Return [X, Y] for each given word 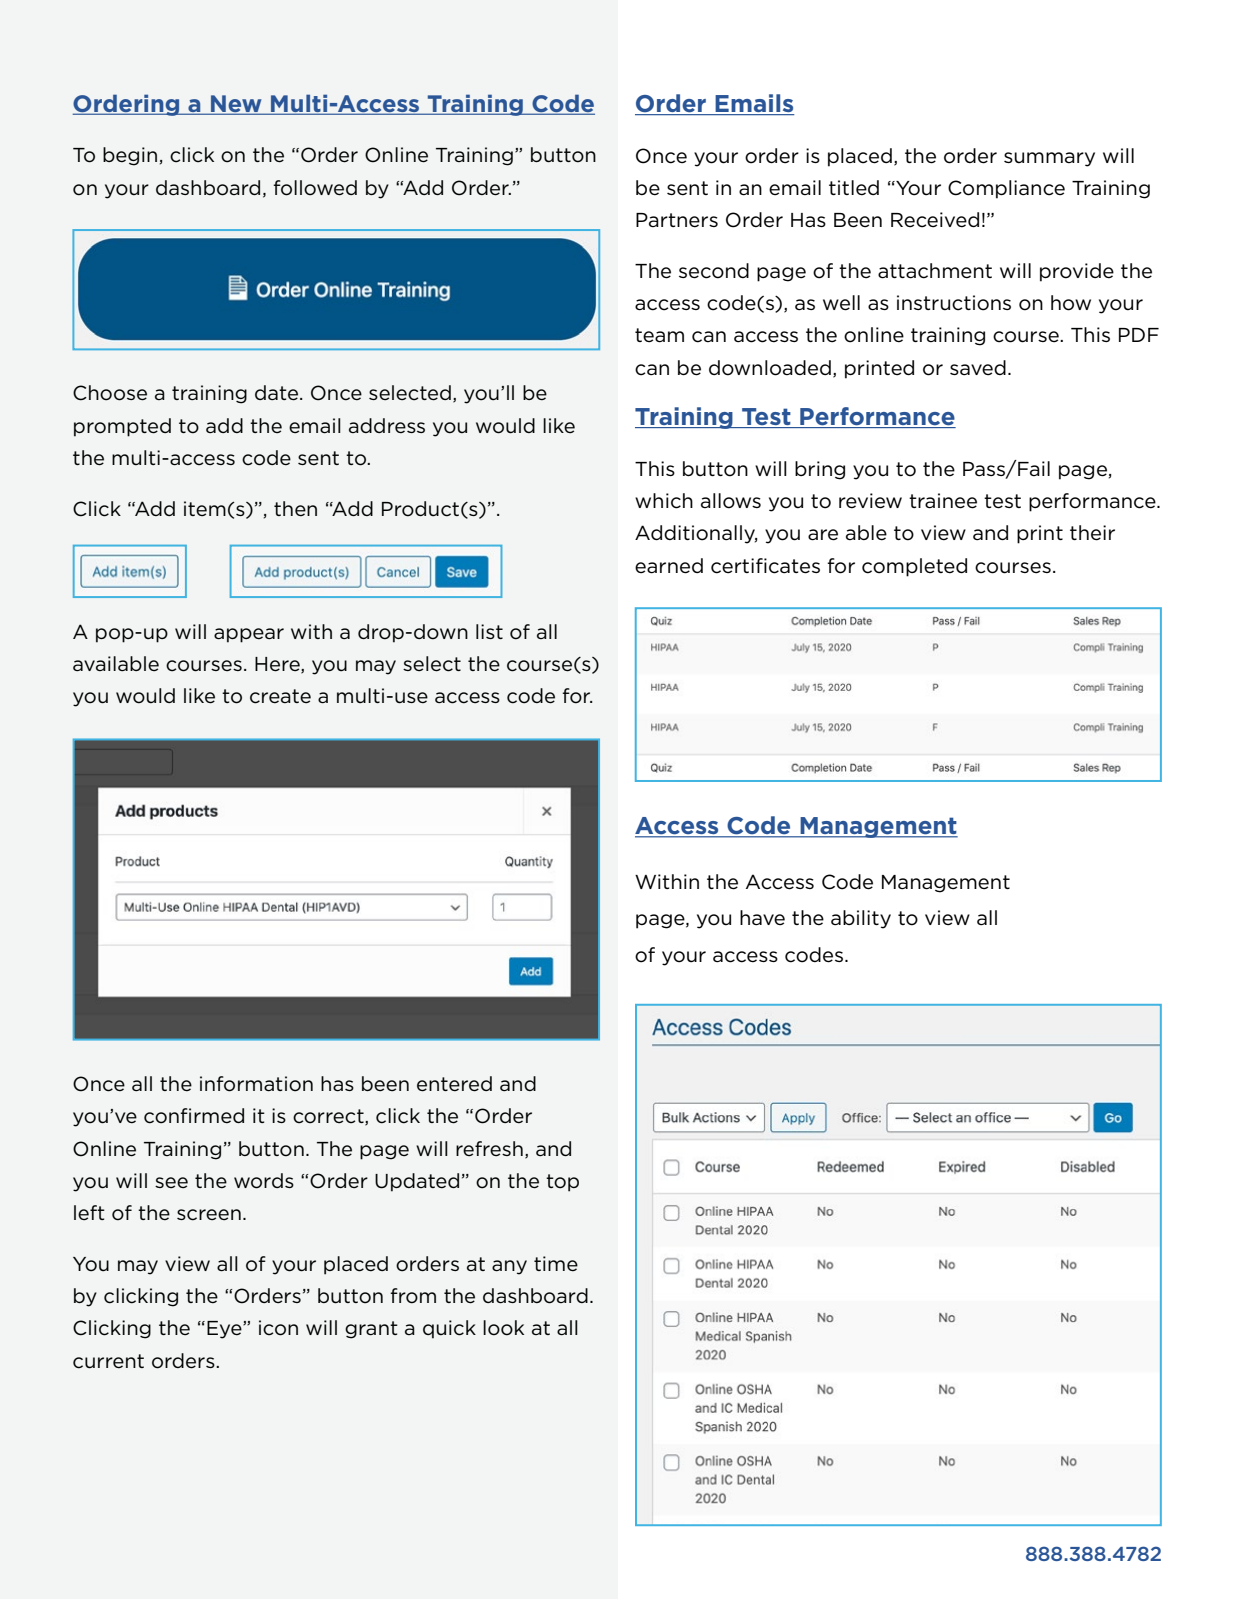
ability [861, 919]
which [664, 501]
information [256, 1084]
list [489, 631]
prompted [122, 427]
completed [914, 567]
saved [978, 368]
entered [454, 1084]
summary [1049, 159]
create [280, 696]
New [236, 105]
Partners [677, 220]
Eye [225, 1330]
